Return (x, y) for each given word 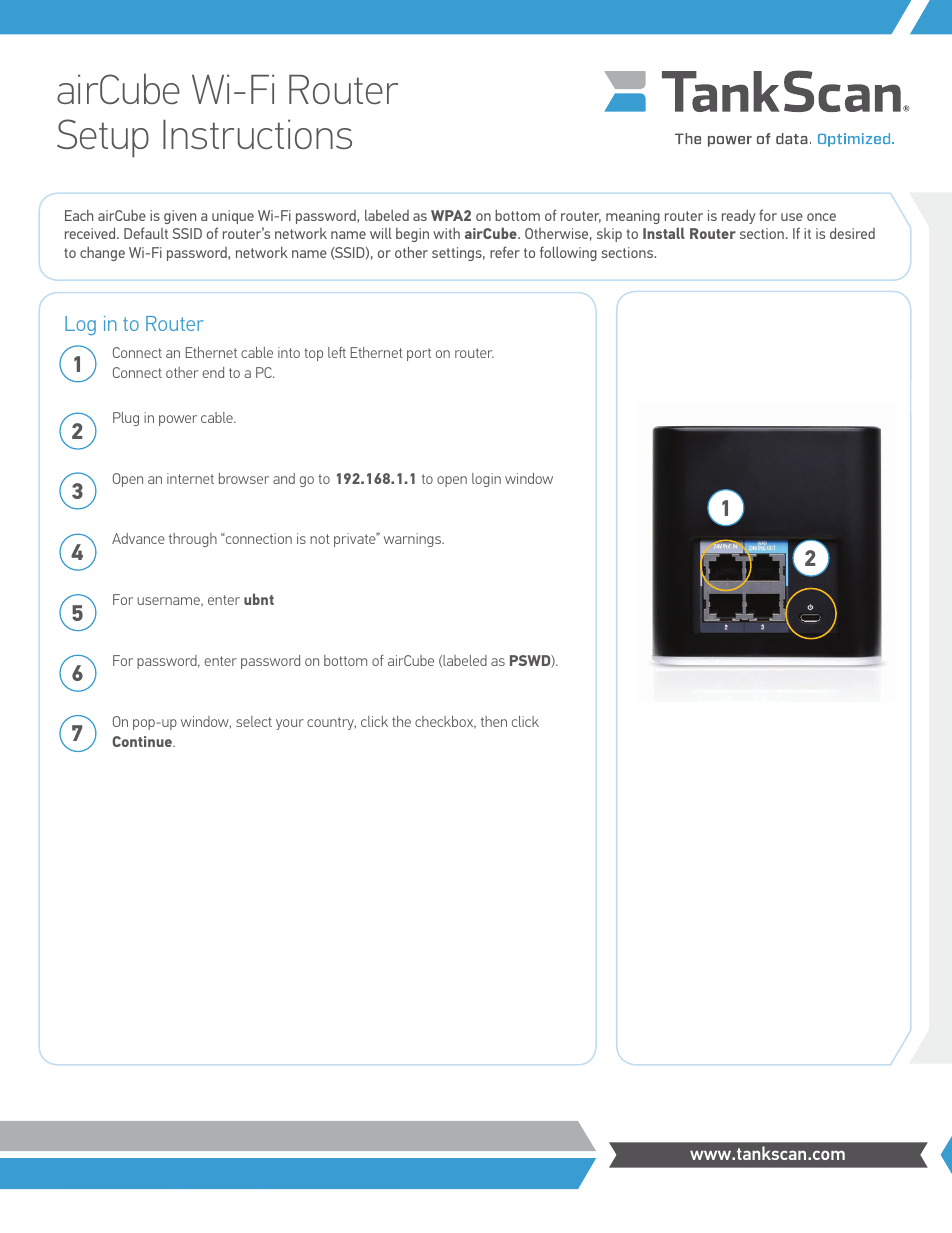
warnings (413, 540)
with (446, 233)
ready (739, 217)
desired (852, 233)
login (486, 480)
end (213, 372)
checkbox (445, 722)
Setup (103, 138)
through (193, 540)
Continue (143, 741)
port (419, 354)
